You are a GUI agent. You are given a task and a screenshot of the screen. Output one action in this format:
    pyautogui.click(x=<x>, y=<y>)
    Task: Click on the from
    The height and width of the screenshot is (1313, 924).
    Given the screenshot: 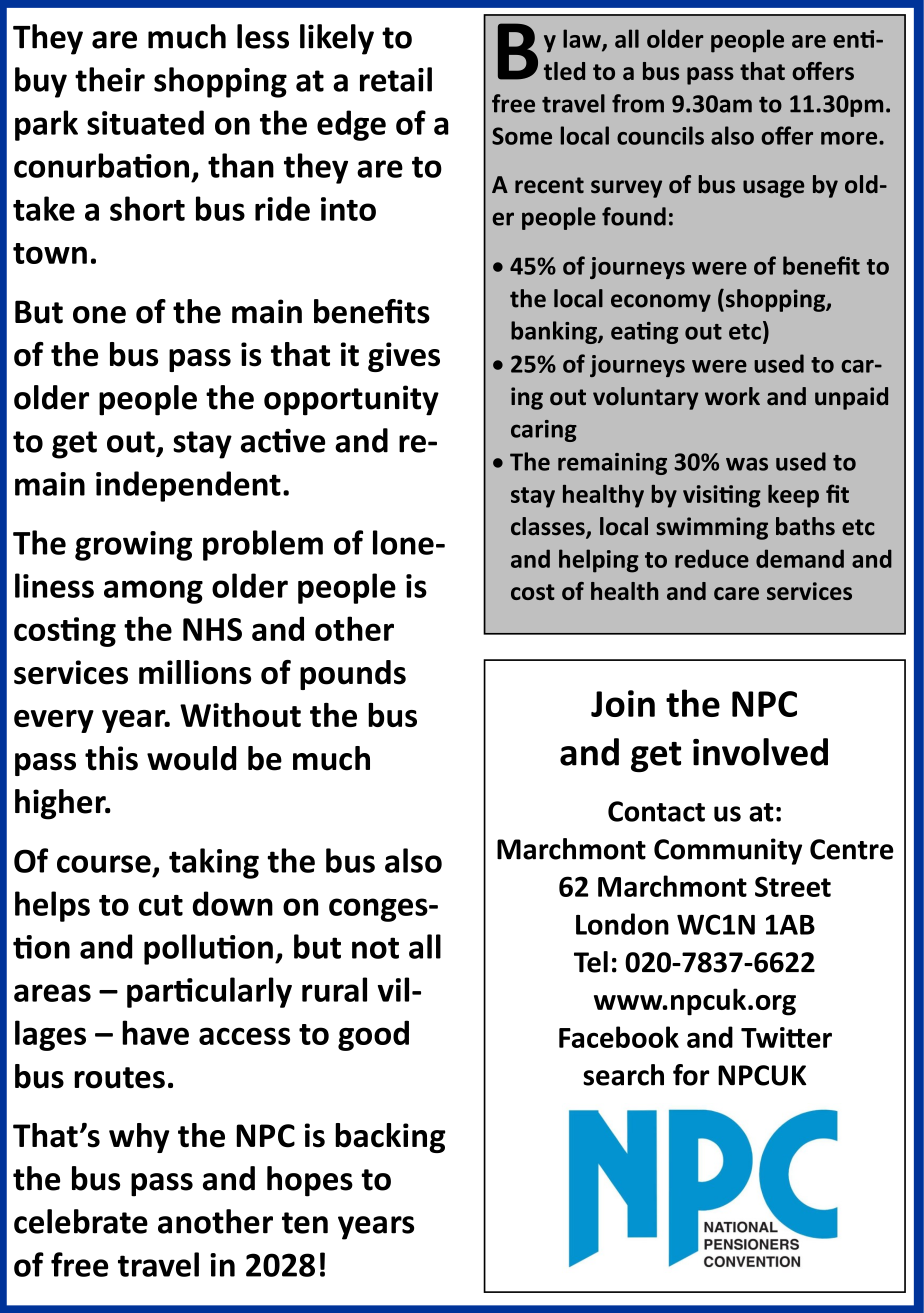 What is the action you would take?
    pyautogui.click(x=638, y=103)
